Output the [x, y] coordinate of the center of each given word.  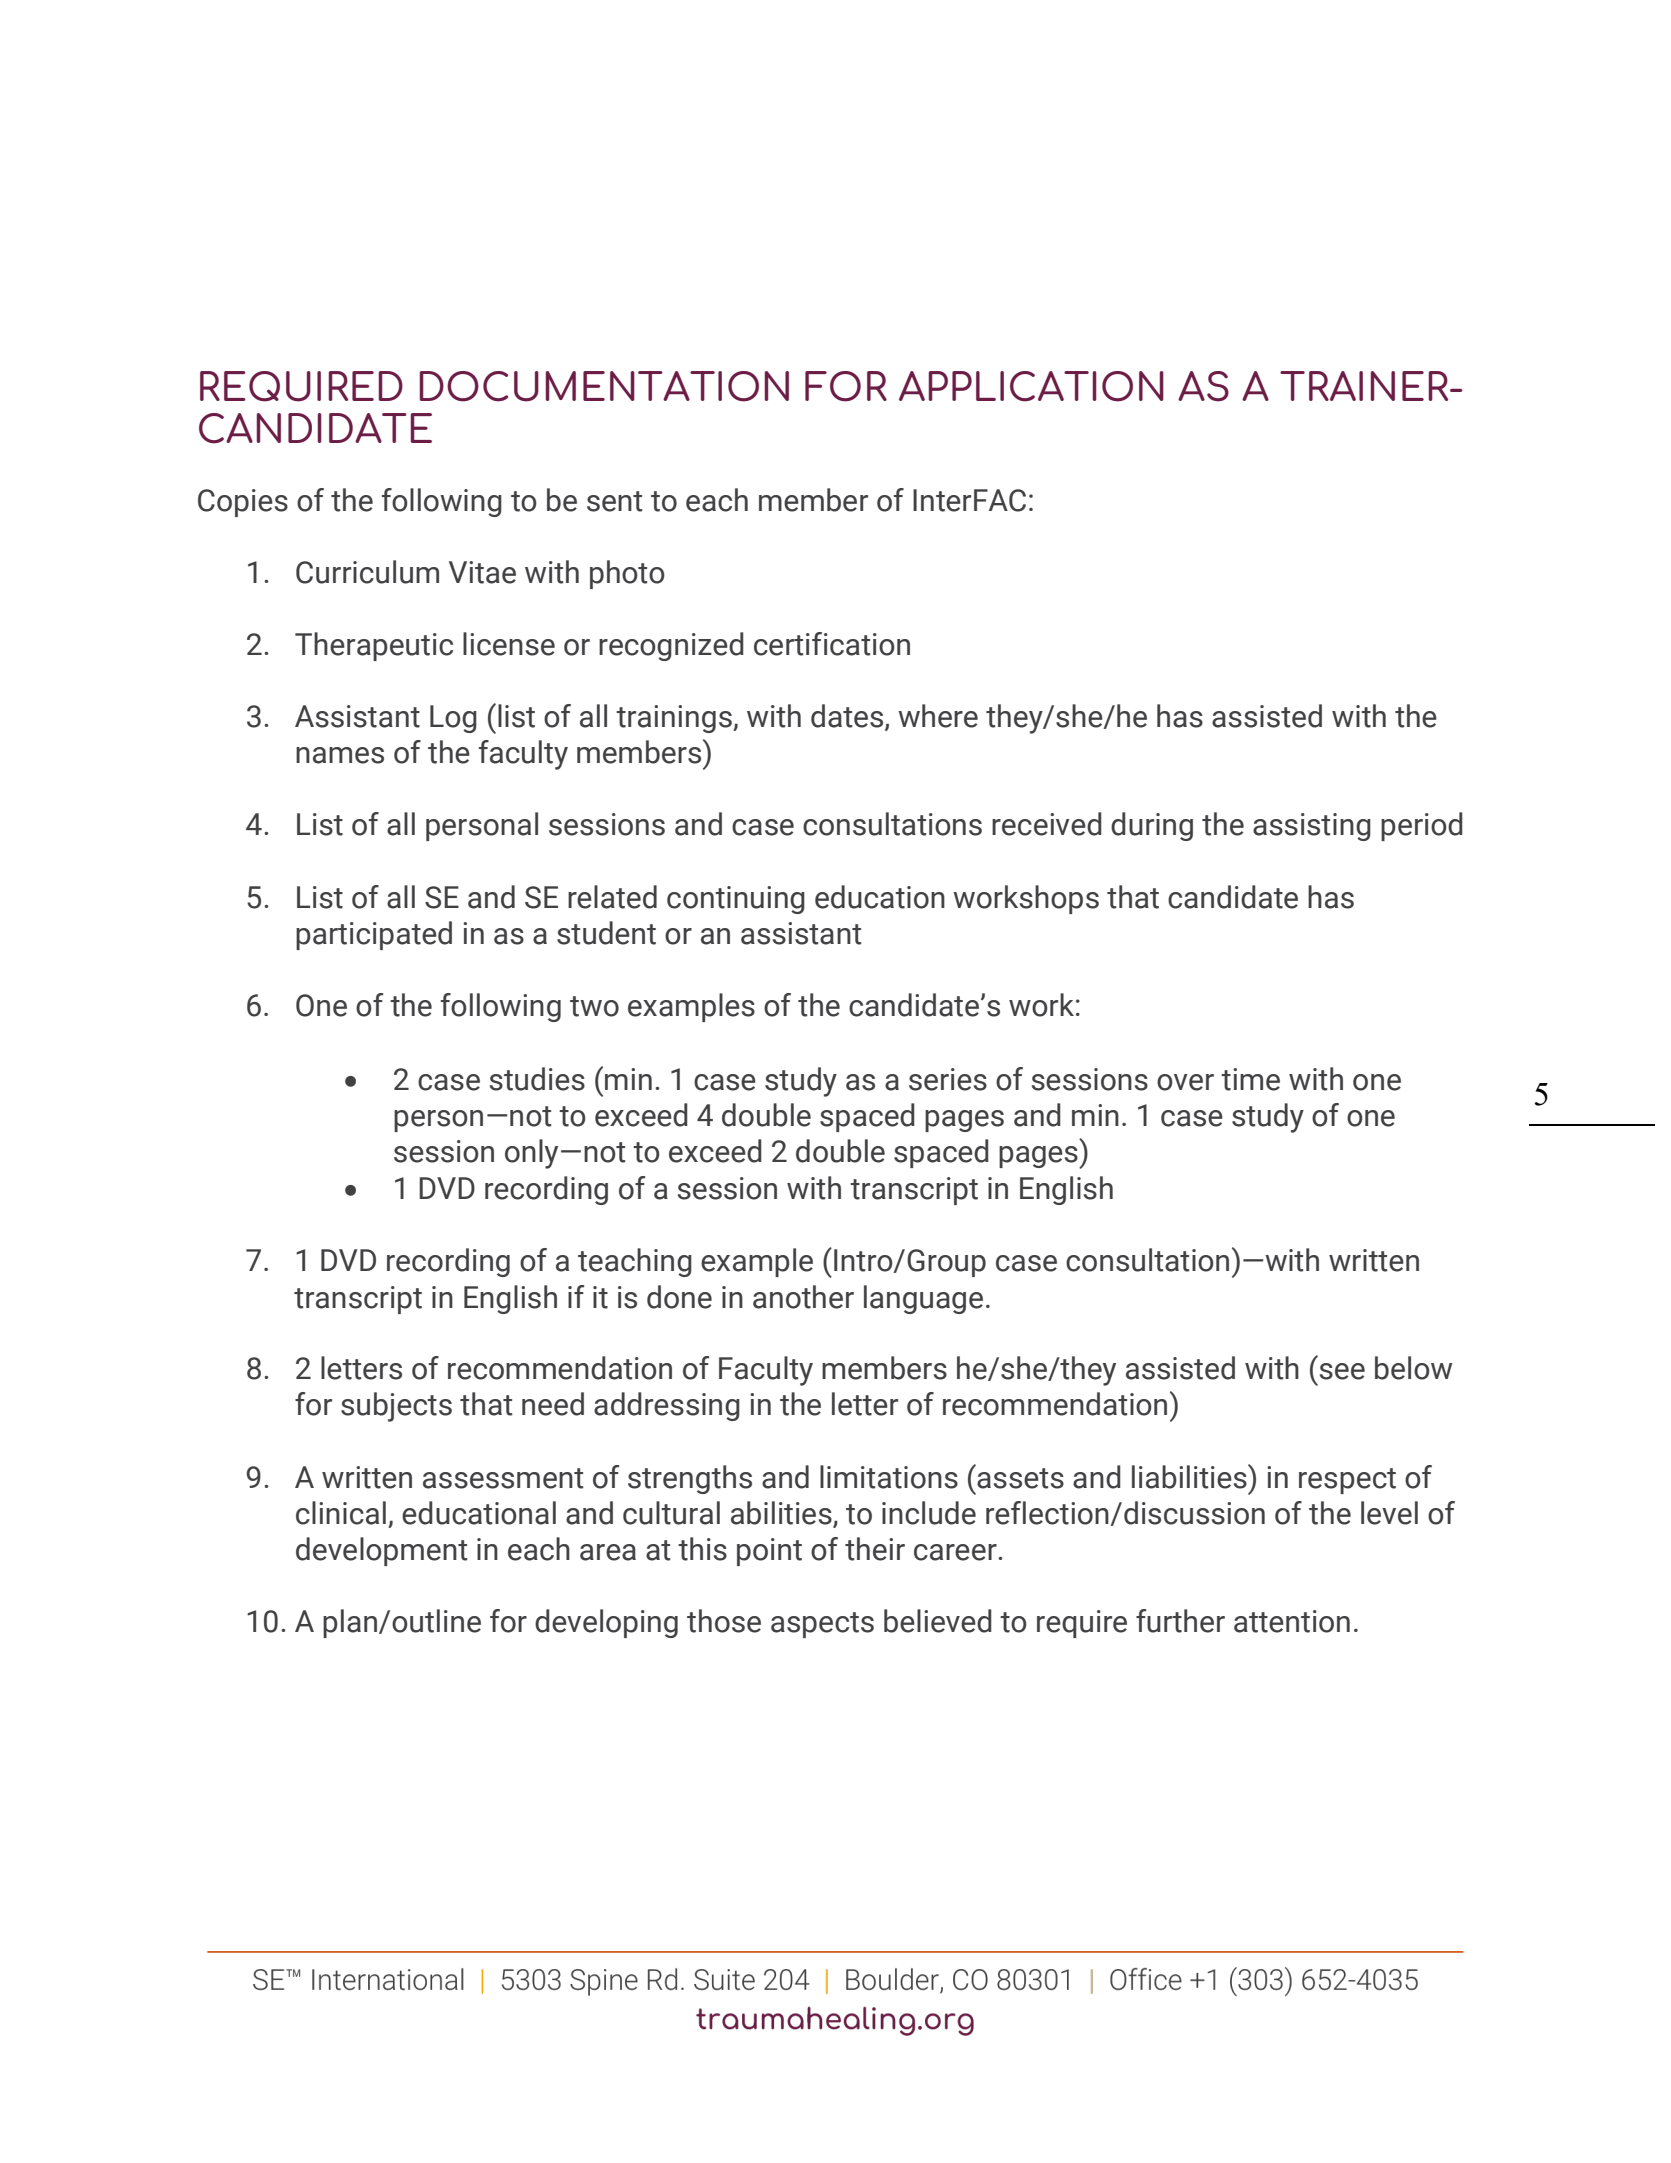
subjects [396, 1407]
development [381, 1551]
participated [374, 935]
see [1342, 1371]
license [509, 644]
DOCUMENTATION [604, 386]
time [1250, 1079]
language [923, 1299]
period [1422, 826]
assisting [1312, 827]
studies [537, 1079]
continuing [736, 900]
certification [832, 644]
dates [848, 717]
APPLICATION [1031, 386]
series [948, 1079]
